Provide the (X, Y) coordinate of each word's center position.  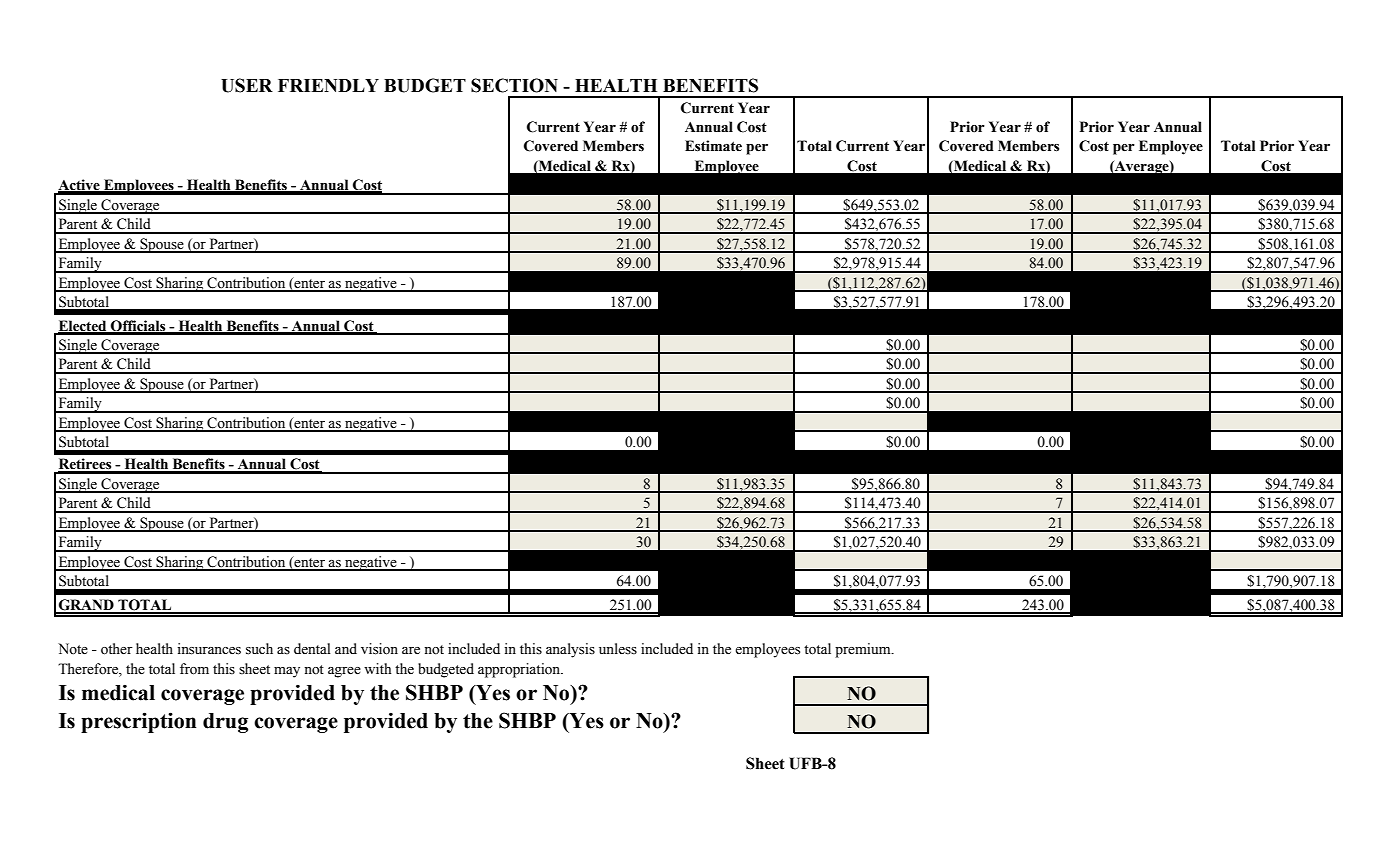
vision (379, 649)
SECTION (514, 85)
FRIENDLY (328, 85)
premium (864, 650)
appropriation (520, 670)
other (117, 649)
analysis (570, 650)
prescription (138, 722)
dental (312, 649)
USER (247, 85)
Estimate (713, 146)
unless (618, 649)
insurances (209, 649)
